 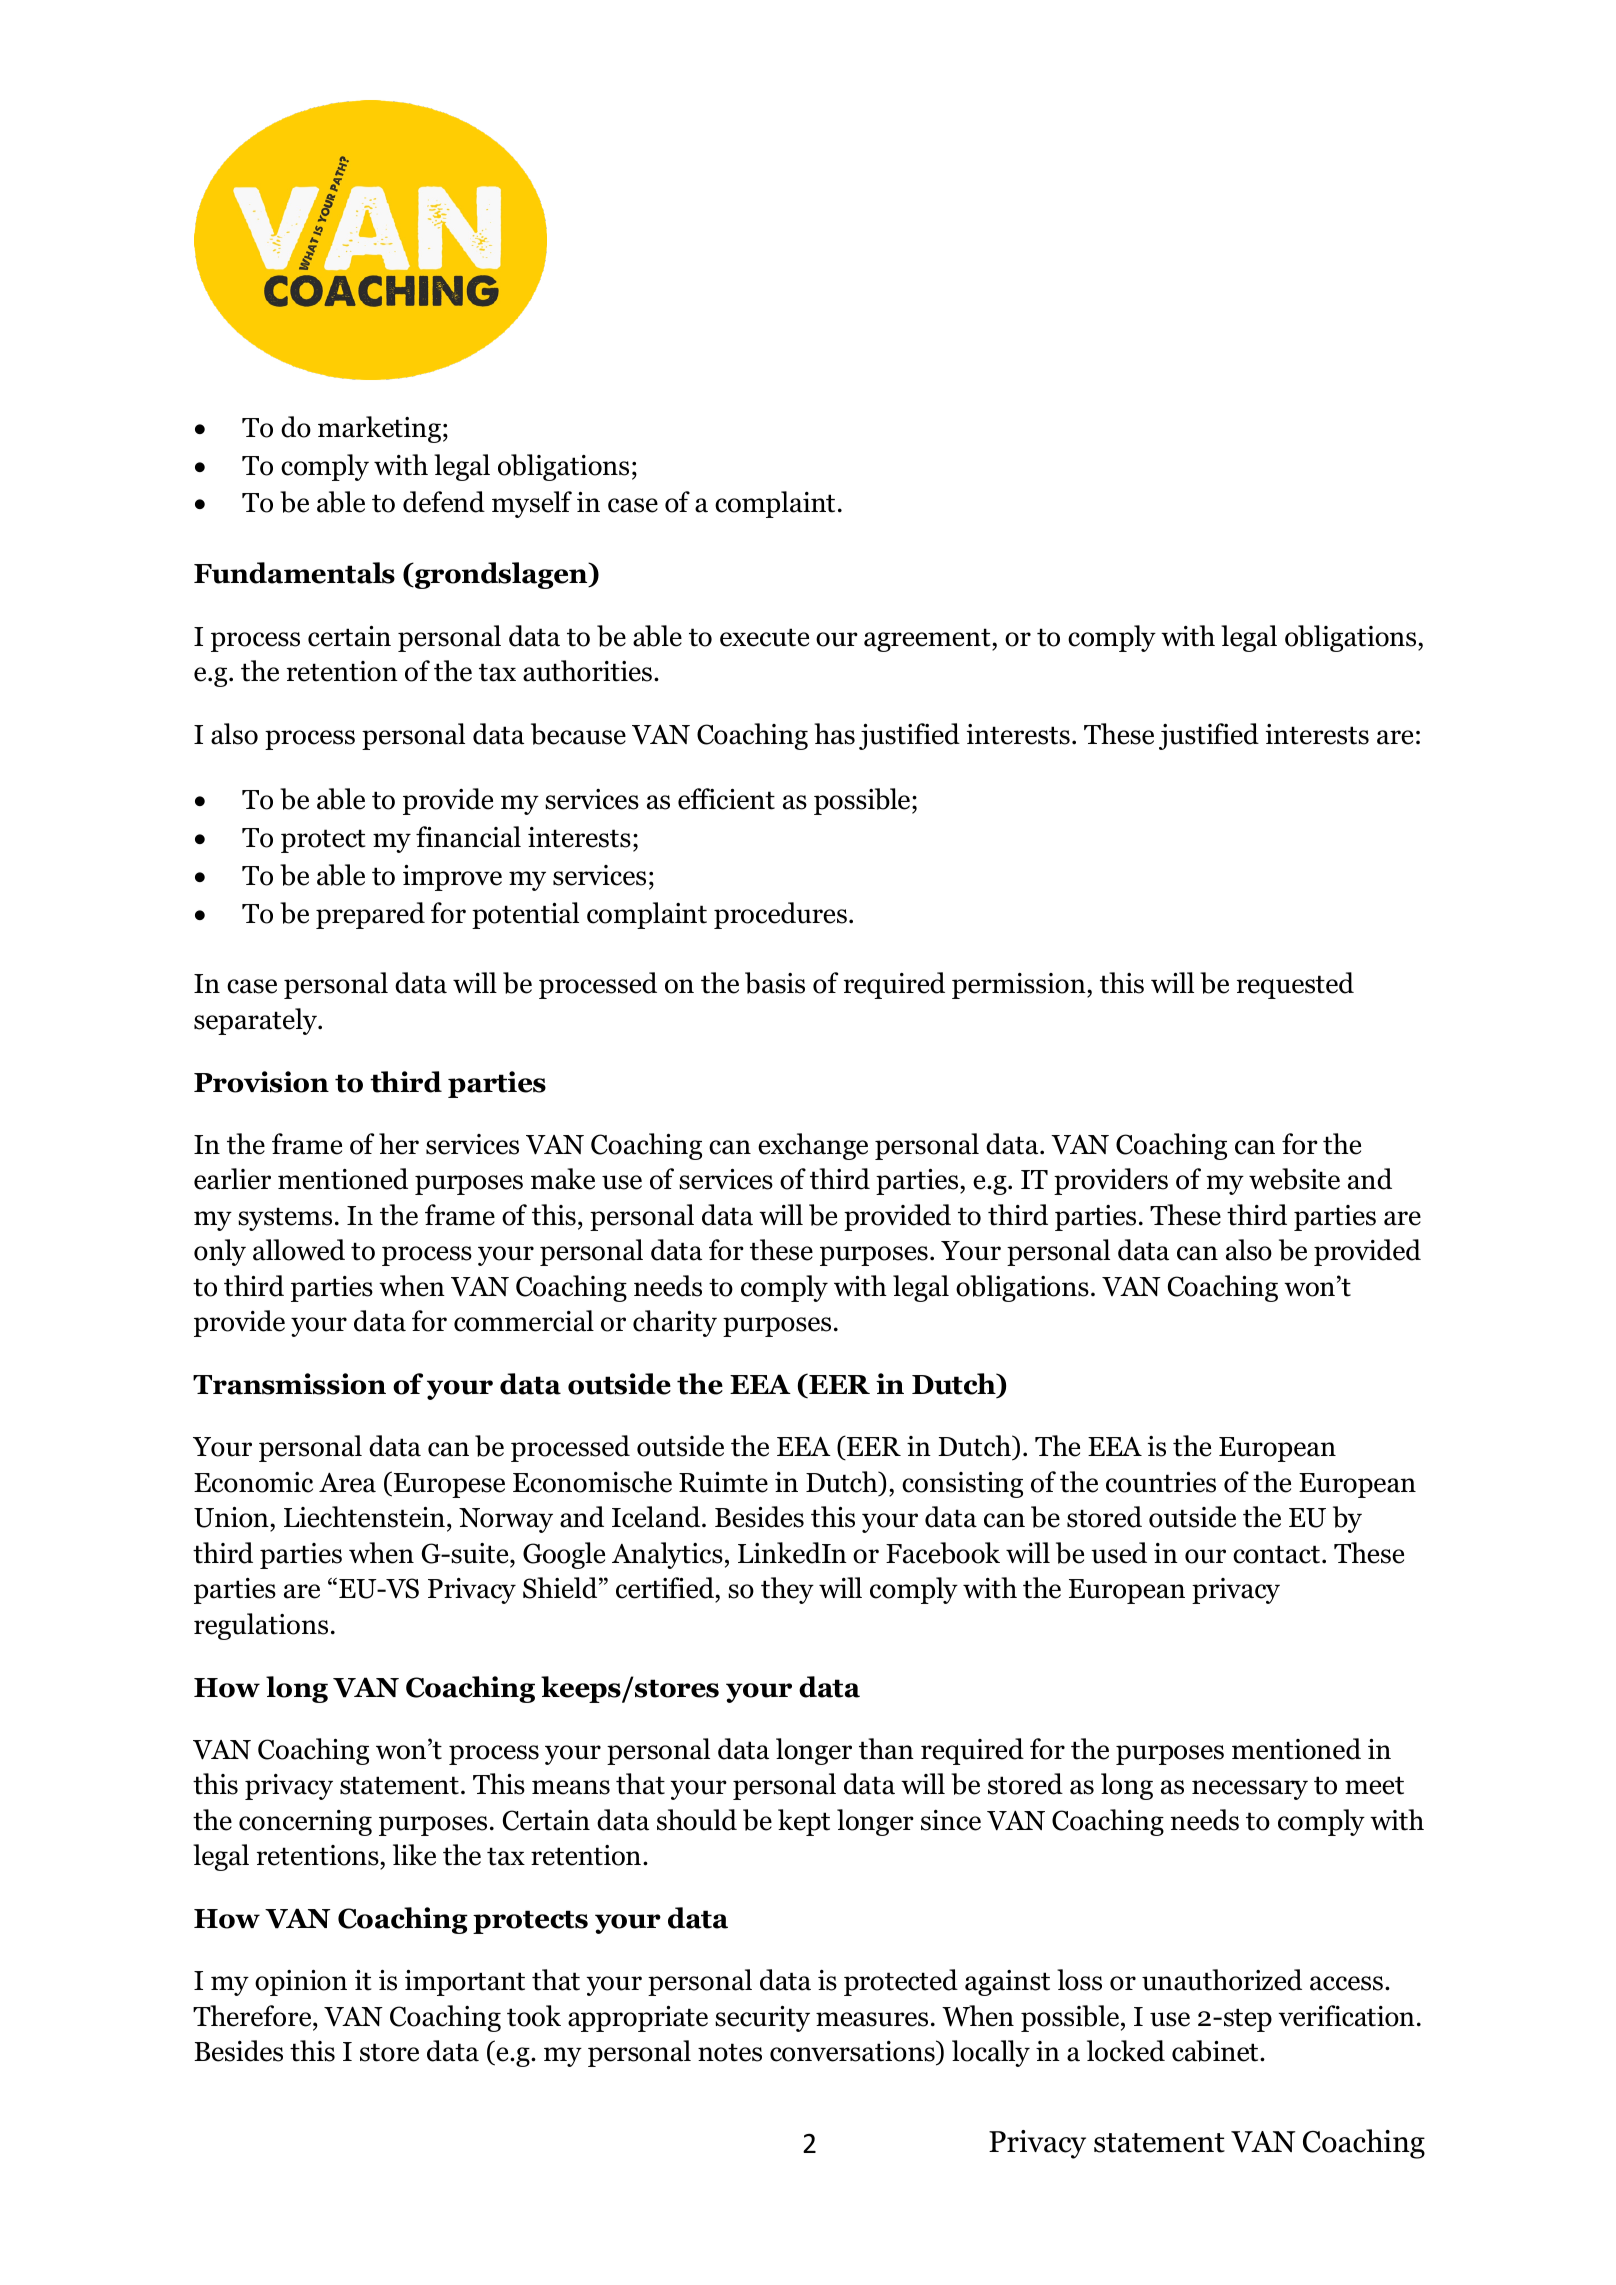 What do you see at coordinates (764, 637) in the page?
I see `execute` at bounding box center [764, 637].
